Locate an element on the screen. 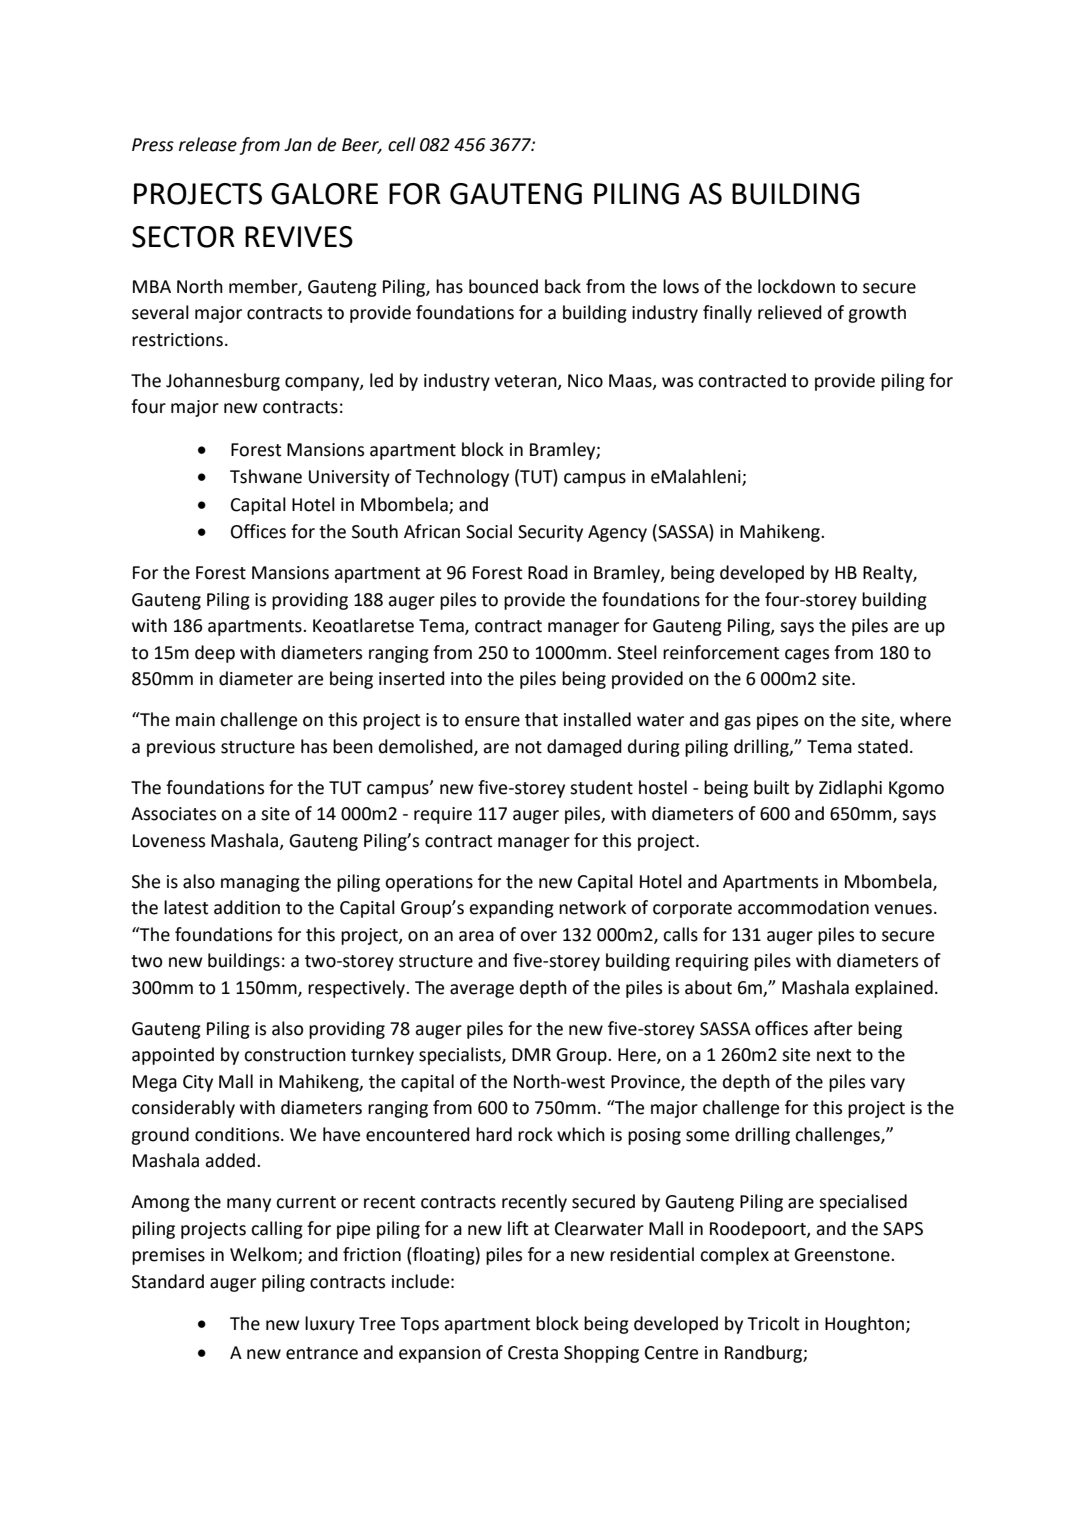 The height and width of the screenshot is (1538, 1087). Houghton is located at coordinates (866, 1325).
